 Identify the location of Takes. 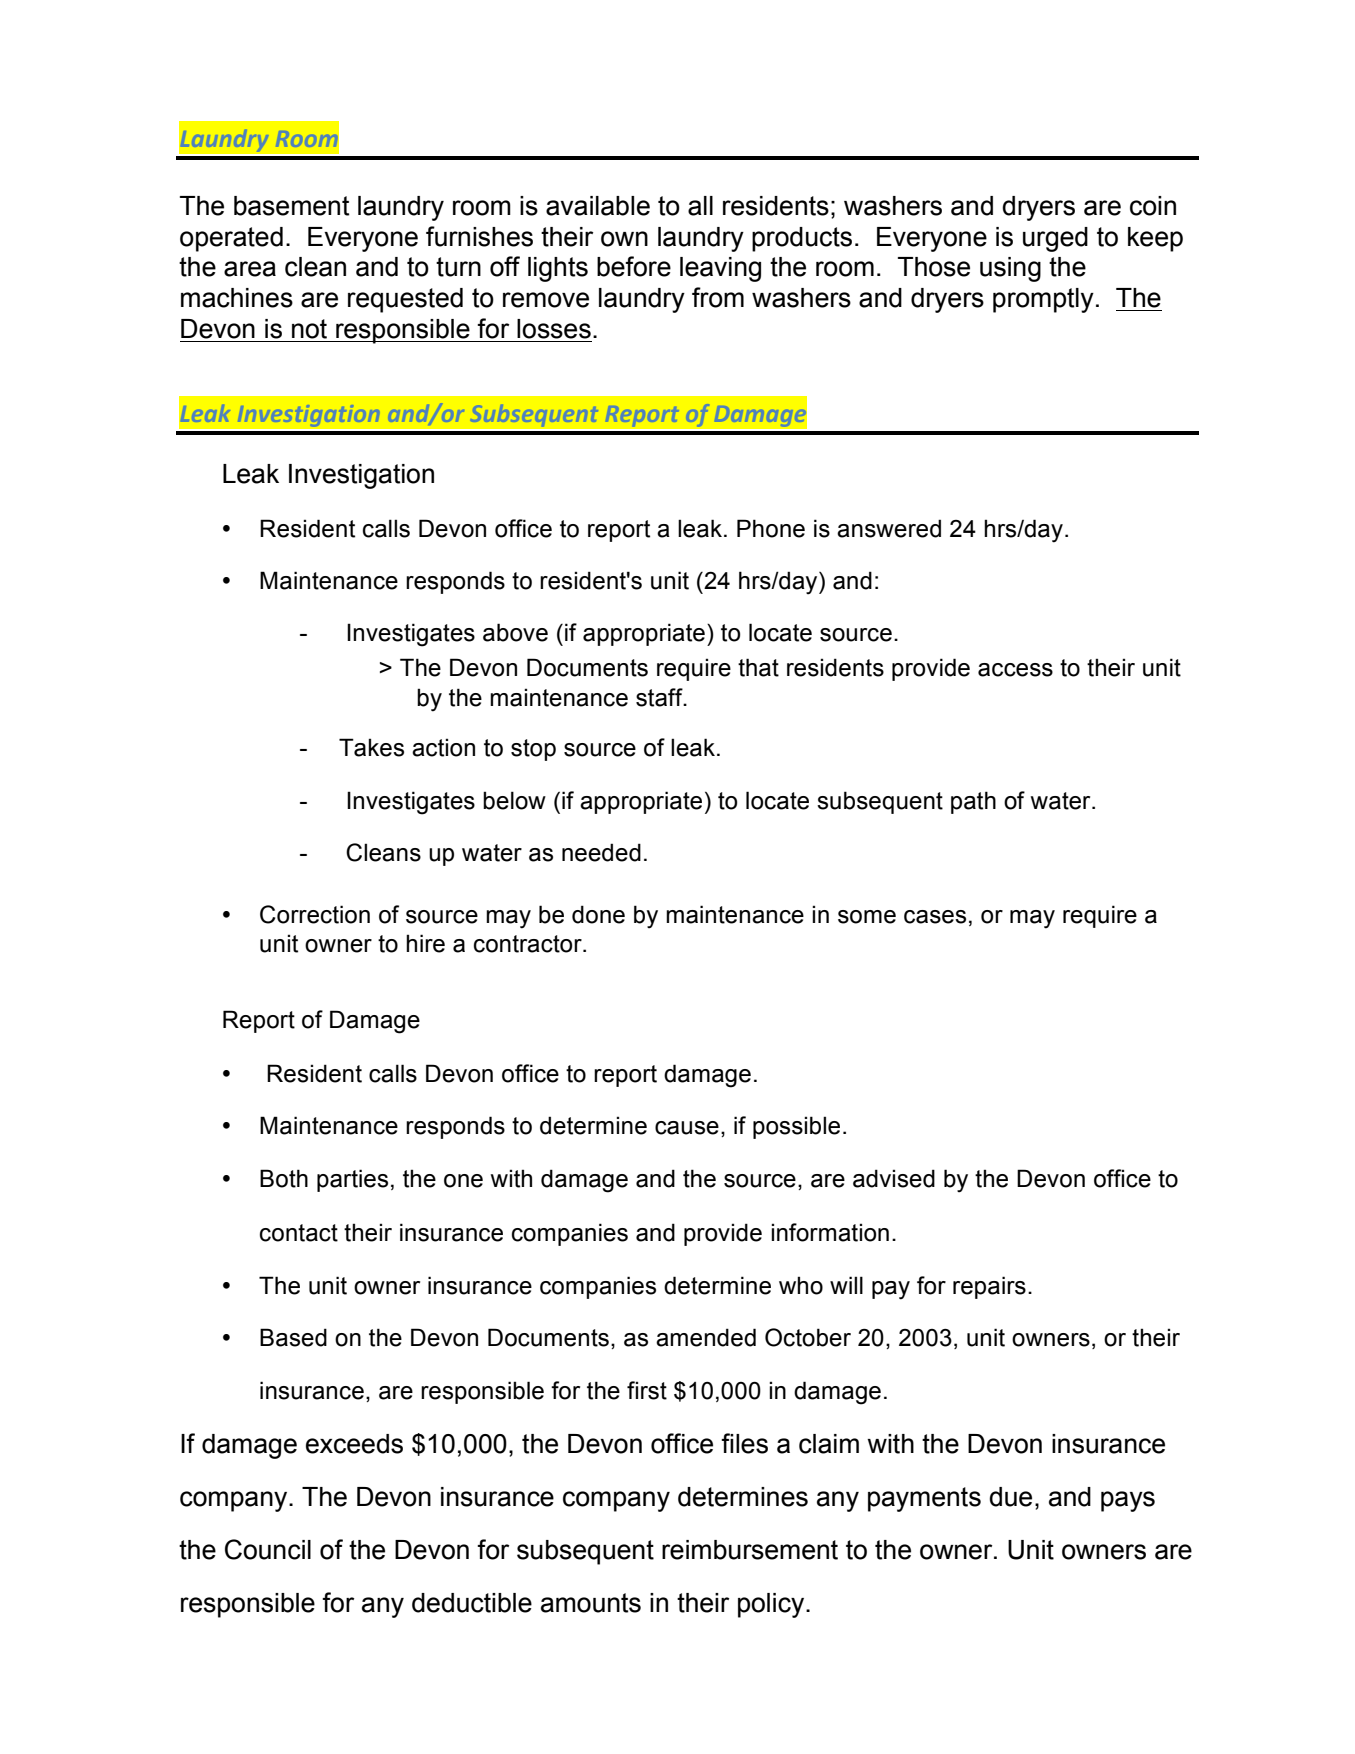
(371, 747).
